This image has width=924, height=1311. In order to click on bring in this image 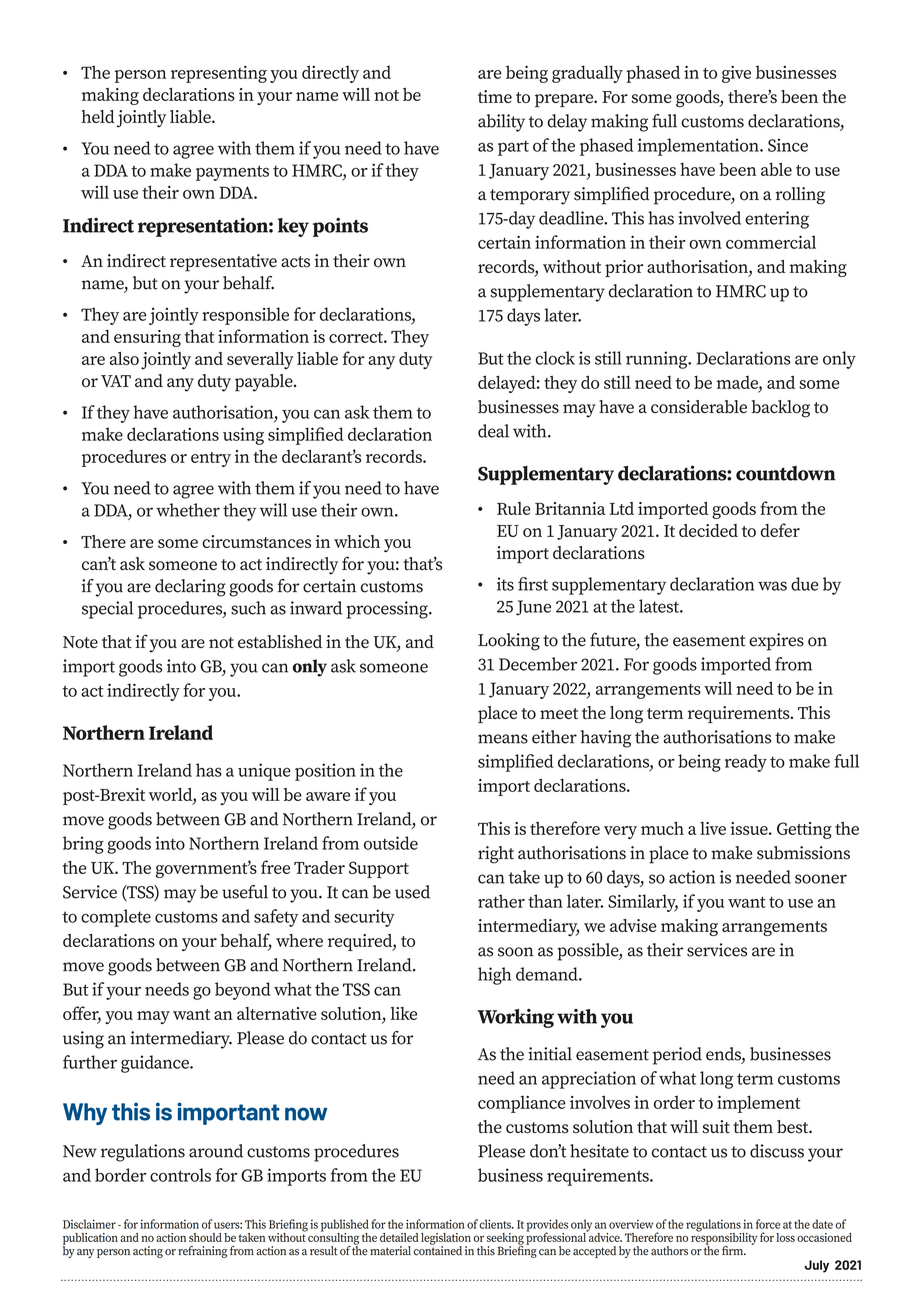, I will do `click(83, 845)`.
